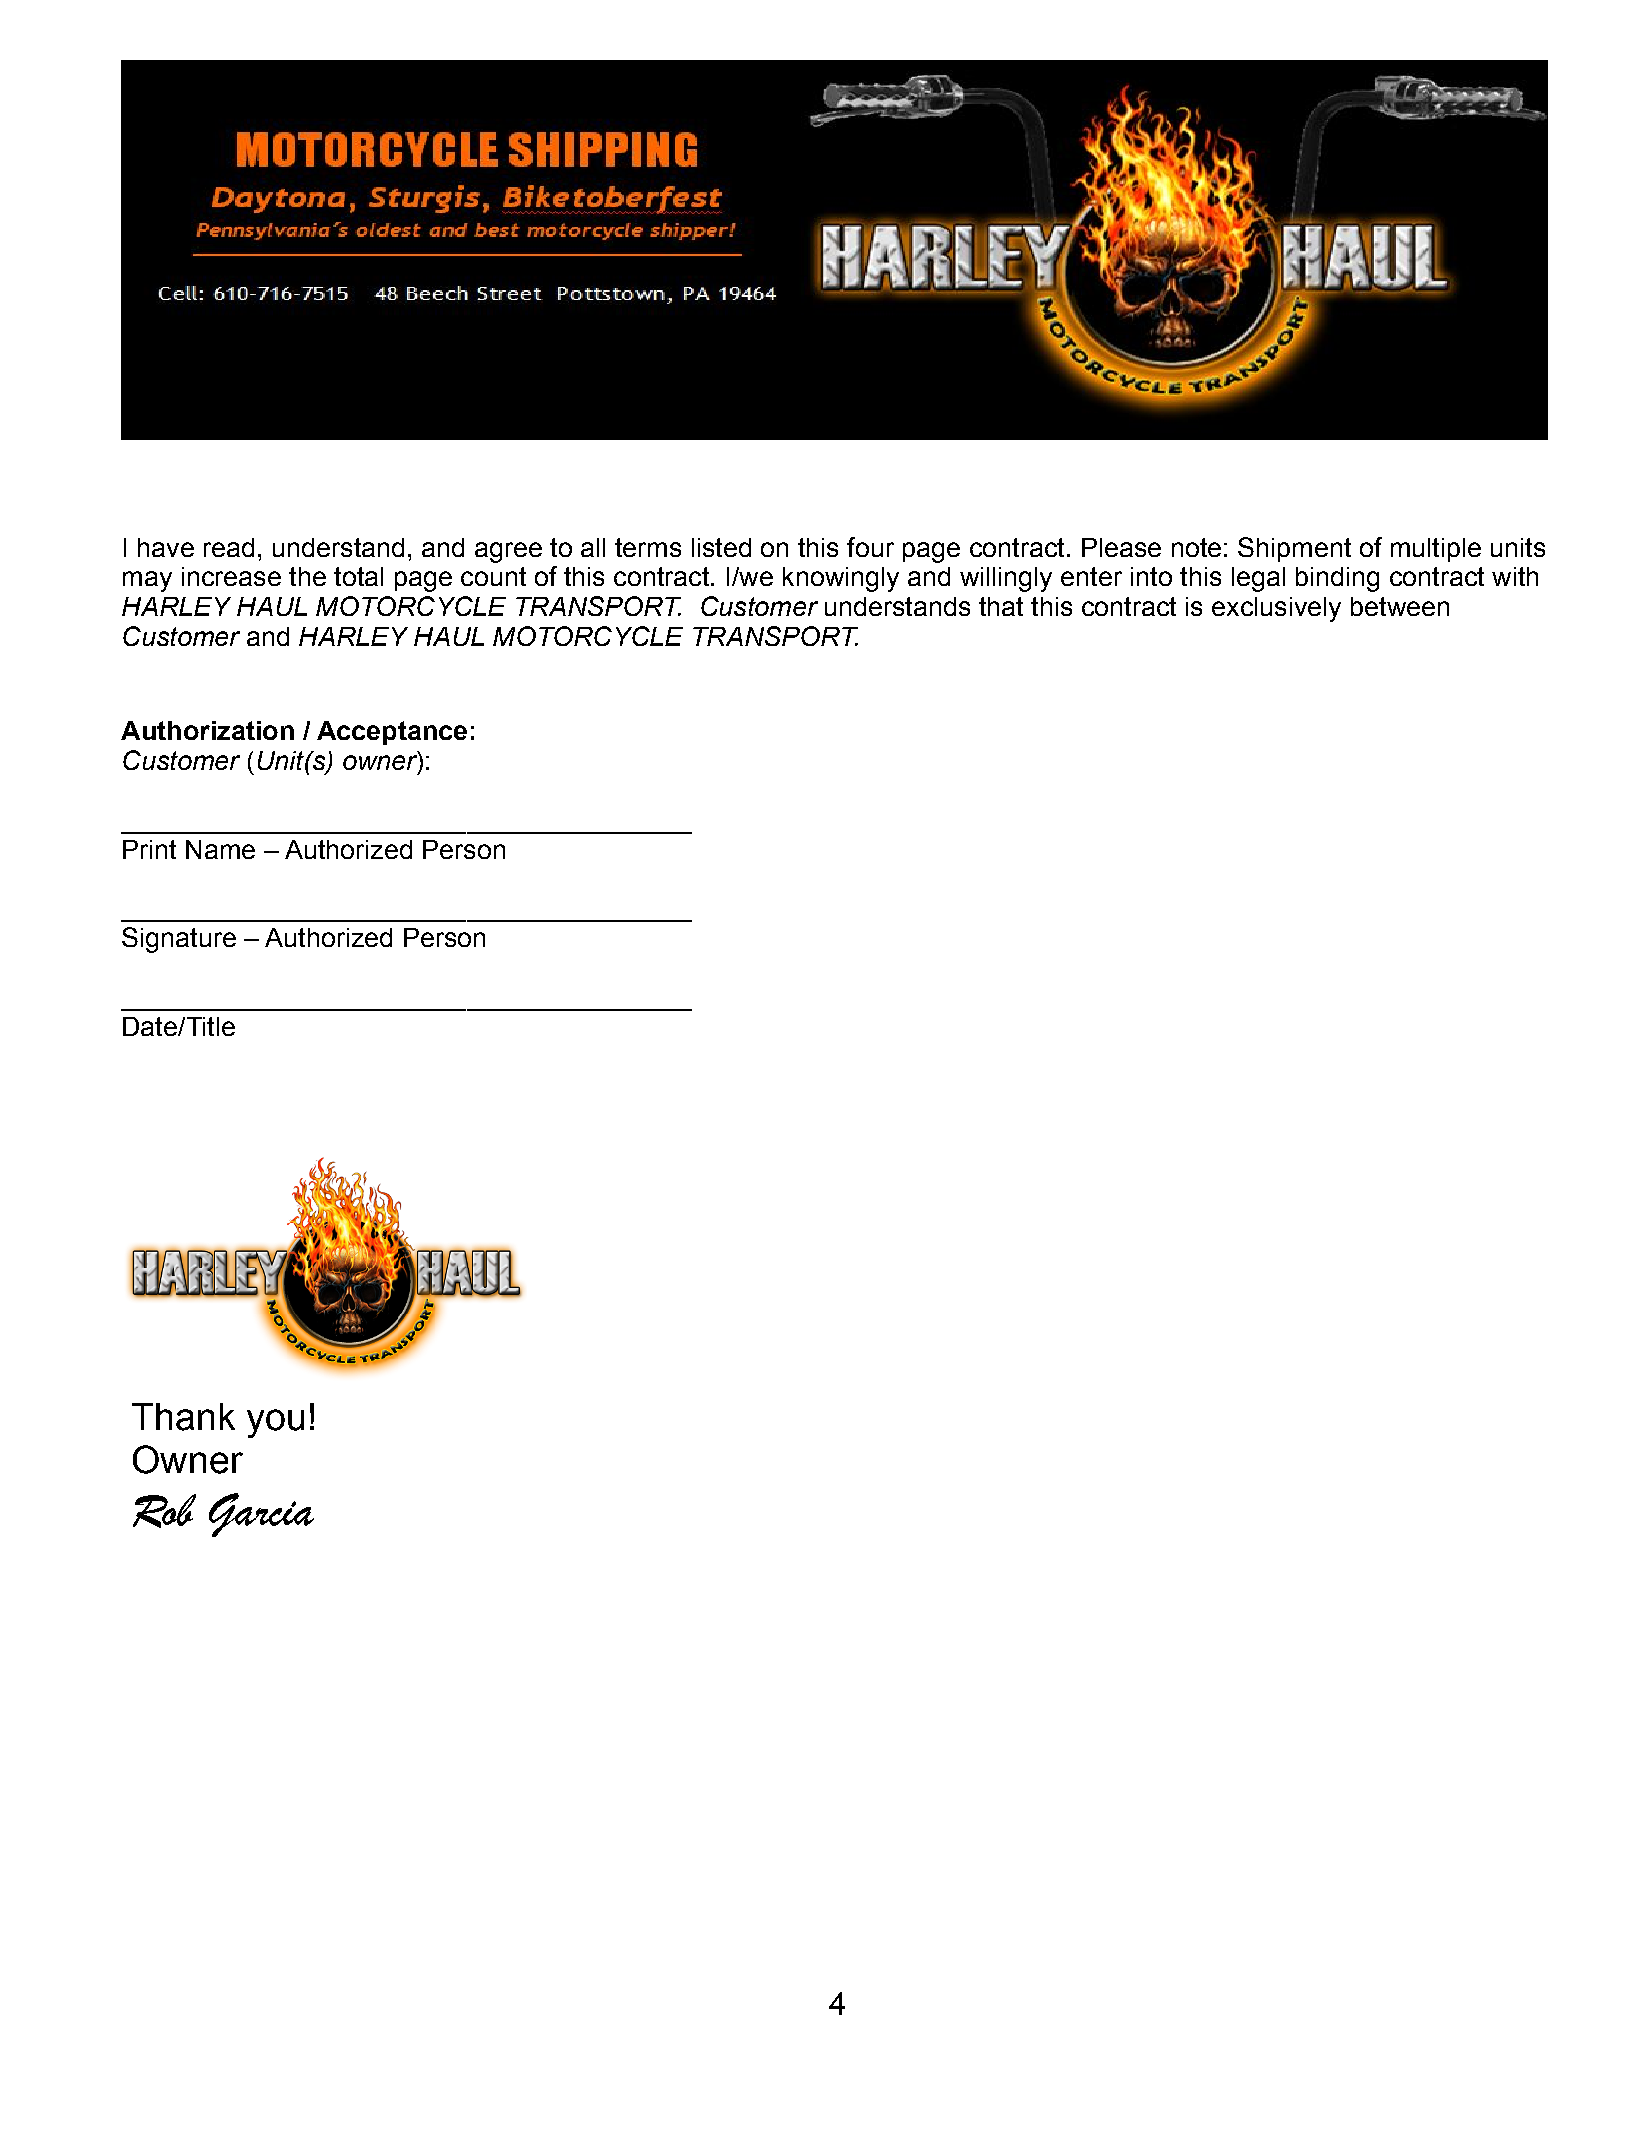 This image has width=1651, height=2137. I want to click on the, so click(307, 576).
